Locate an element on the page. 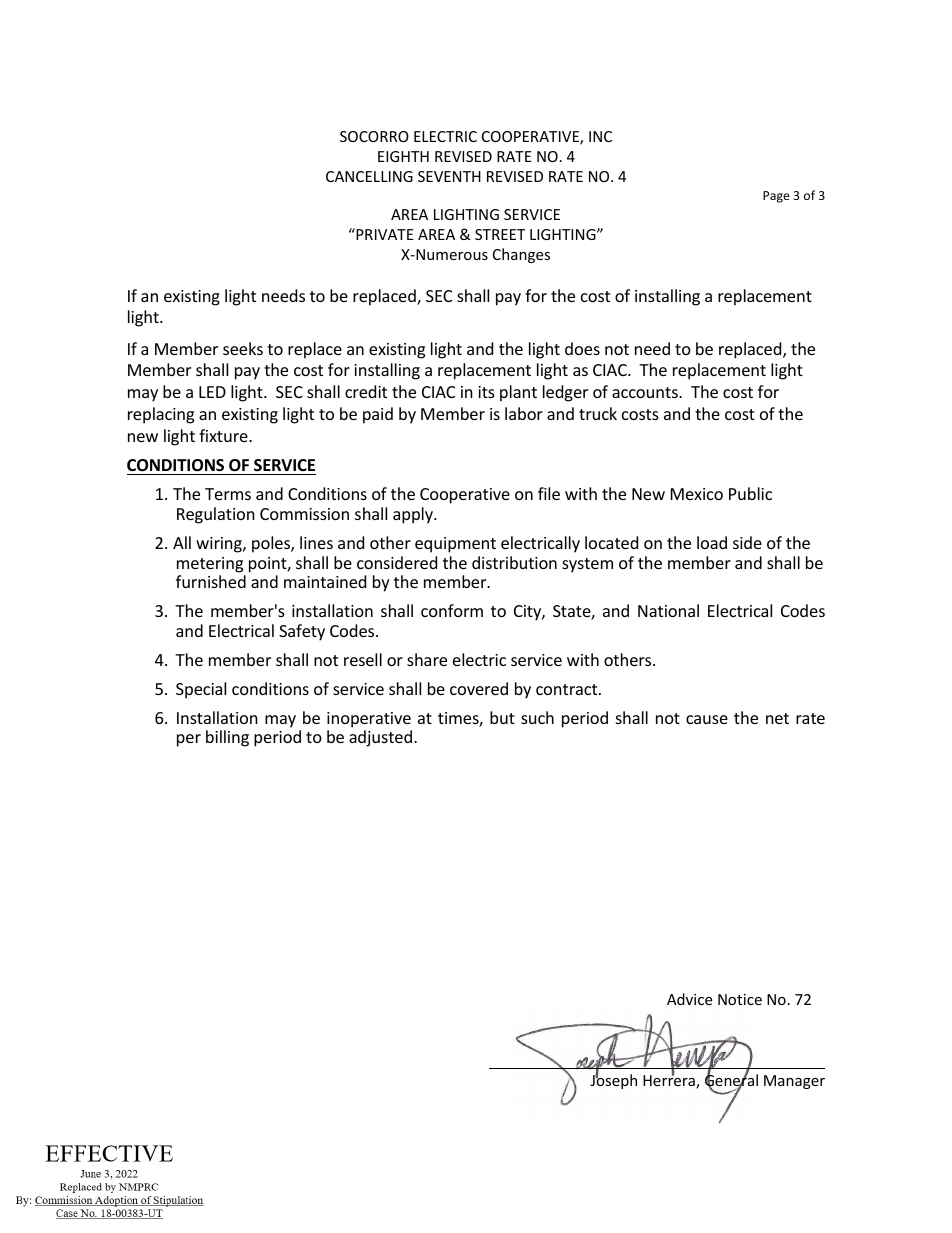 Image resolution: width=952 pixels, height=1233 pixels. SEVENTH is located at coordinates (449, 176).
